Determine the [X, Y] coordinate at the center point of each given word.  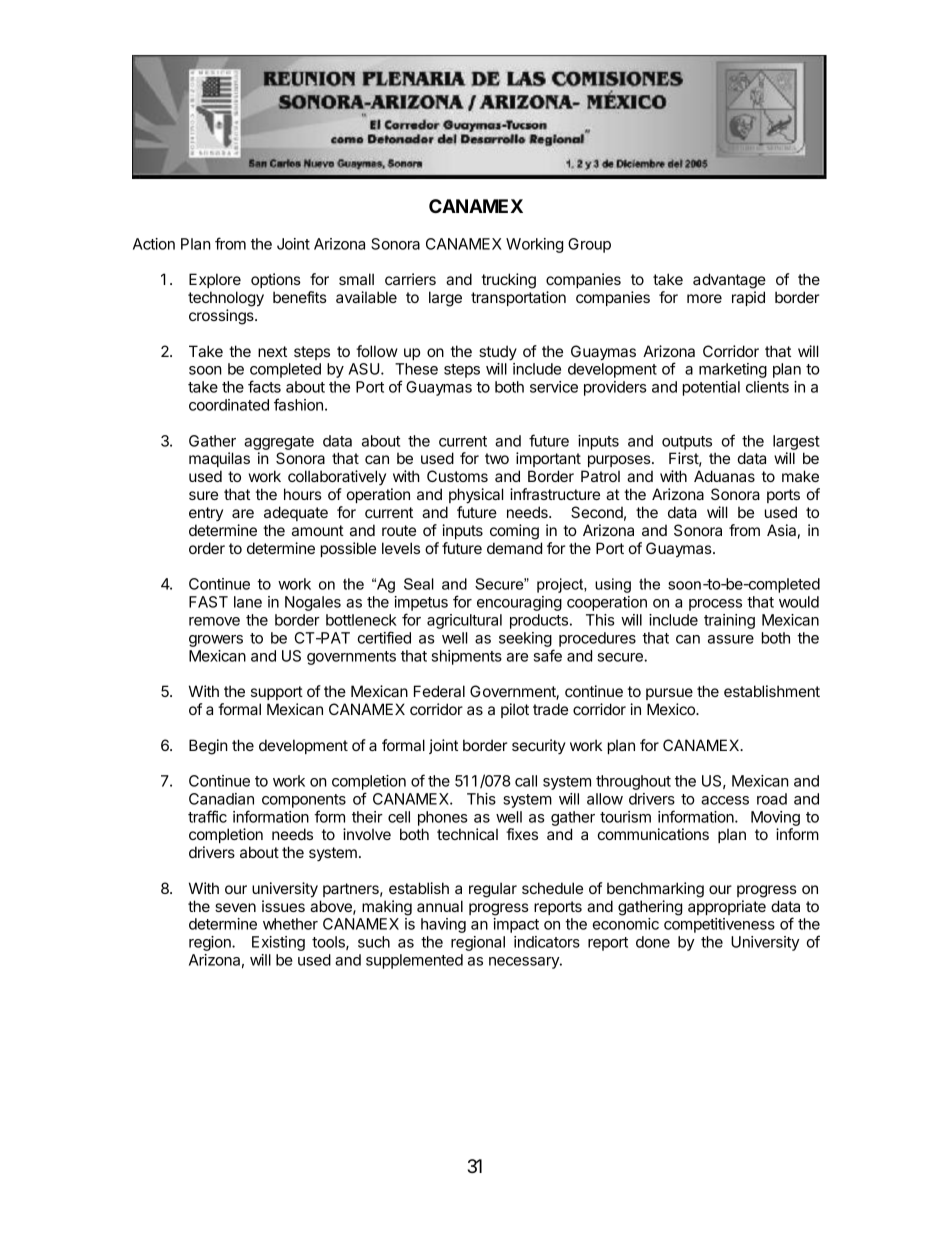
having [443, 925]
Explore [215, 280]
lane [248, 602]
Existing [278, 943]
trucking [509, 281]
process [715, 605]
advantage [729, 281]
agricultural [464, 621]
